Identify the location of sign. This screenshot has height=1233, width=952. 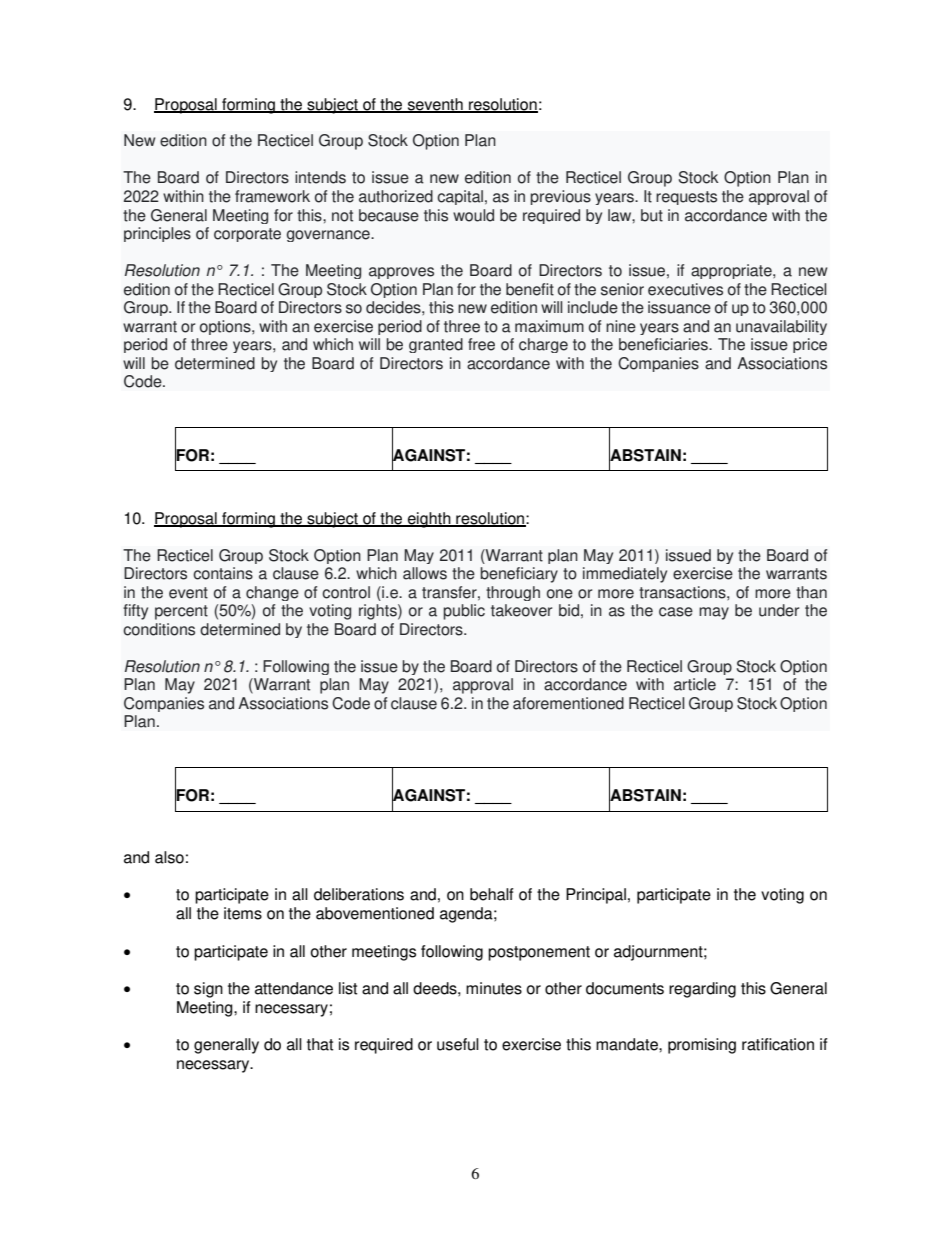
(208, 990).
